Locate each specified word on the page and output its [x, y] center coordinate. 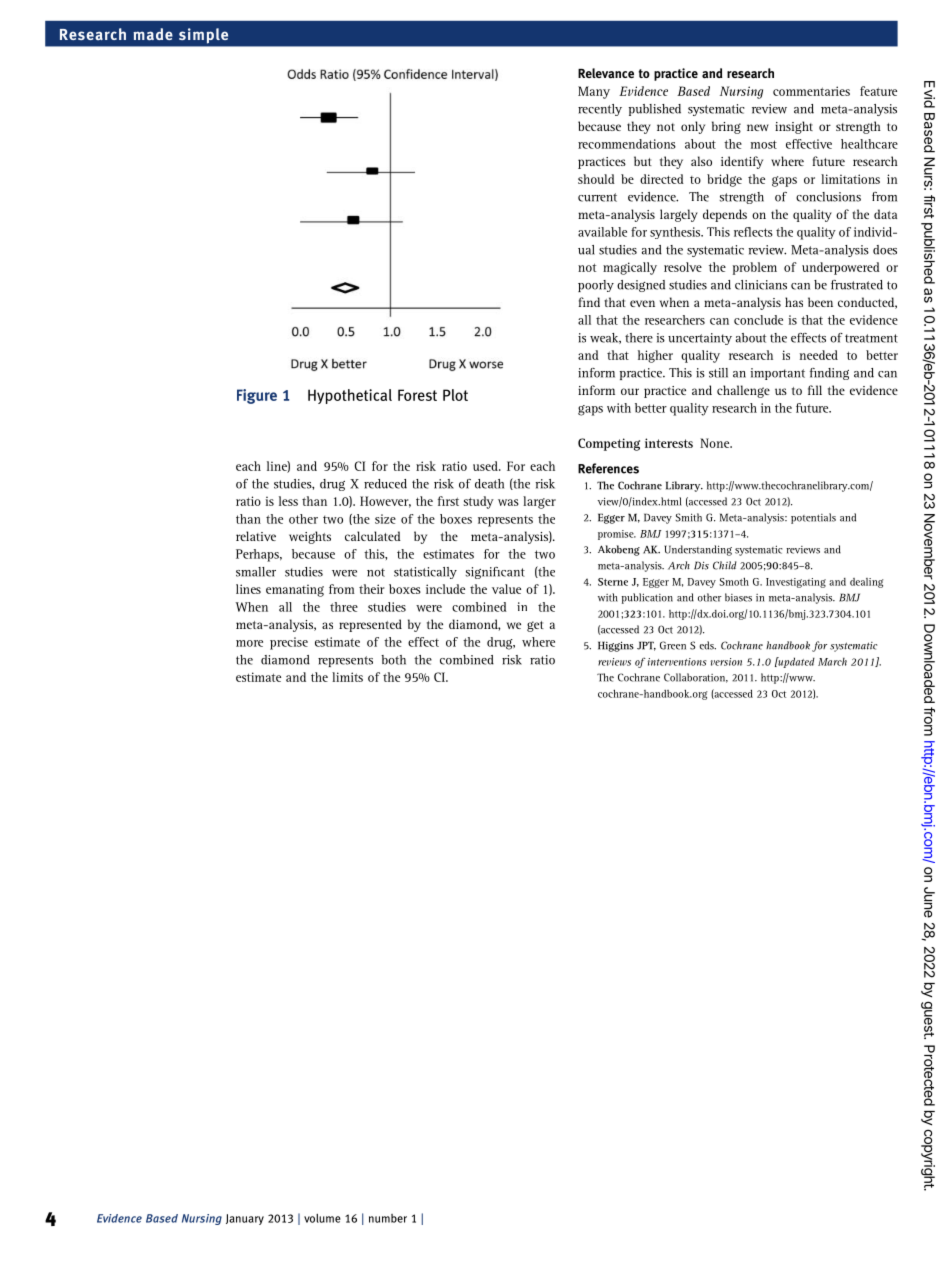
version [726, 662]
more [249, 643]
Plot [455, 395]
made [153, 34]
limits [347, 677]
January [245, 1219]
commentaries [811, 91]
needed [819, 355]
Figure [257, 396]
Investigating [796, 583]
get [535, 626]
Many [594, 92]
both [393, 660]
